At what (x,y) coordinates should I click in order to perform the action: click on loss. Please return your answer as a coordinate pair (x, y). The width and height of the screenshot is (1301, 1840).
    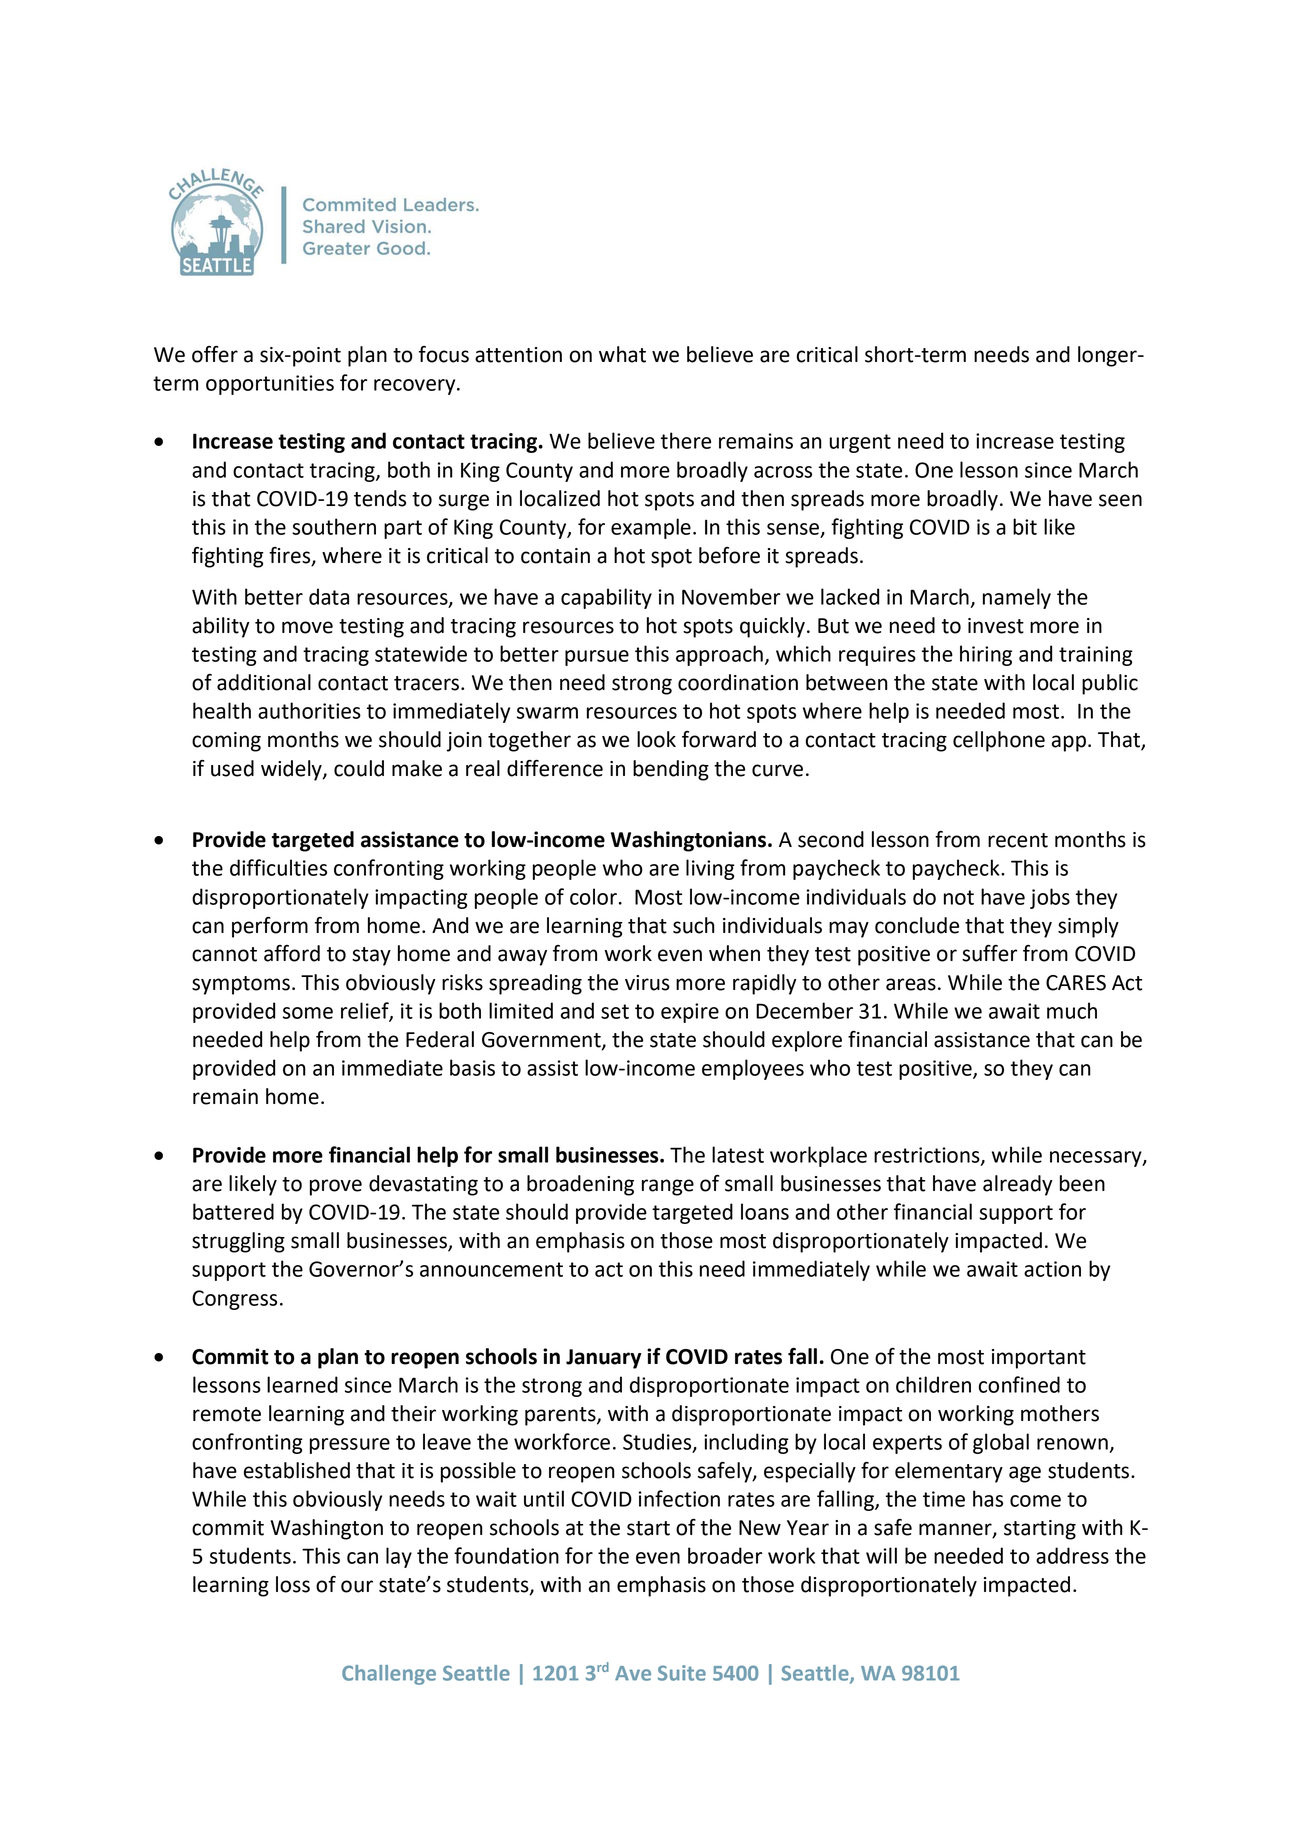
    Looking at the image, I should click on (293, 1584).
